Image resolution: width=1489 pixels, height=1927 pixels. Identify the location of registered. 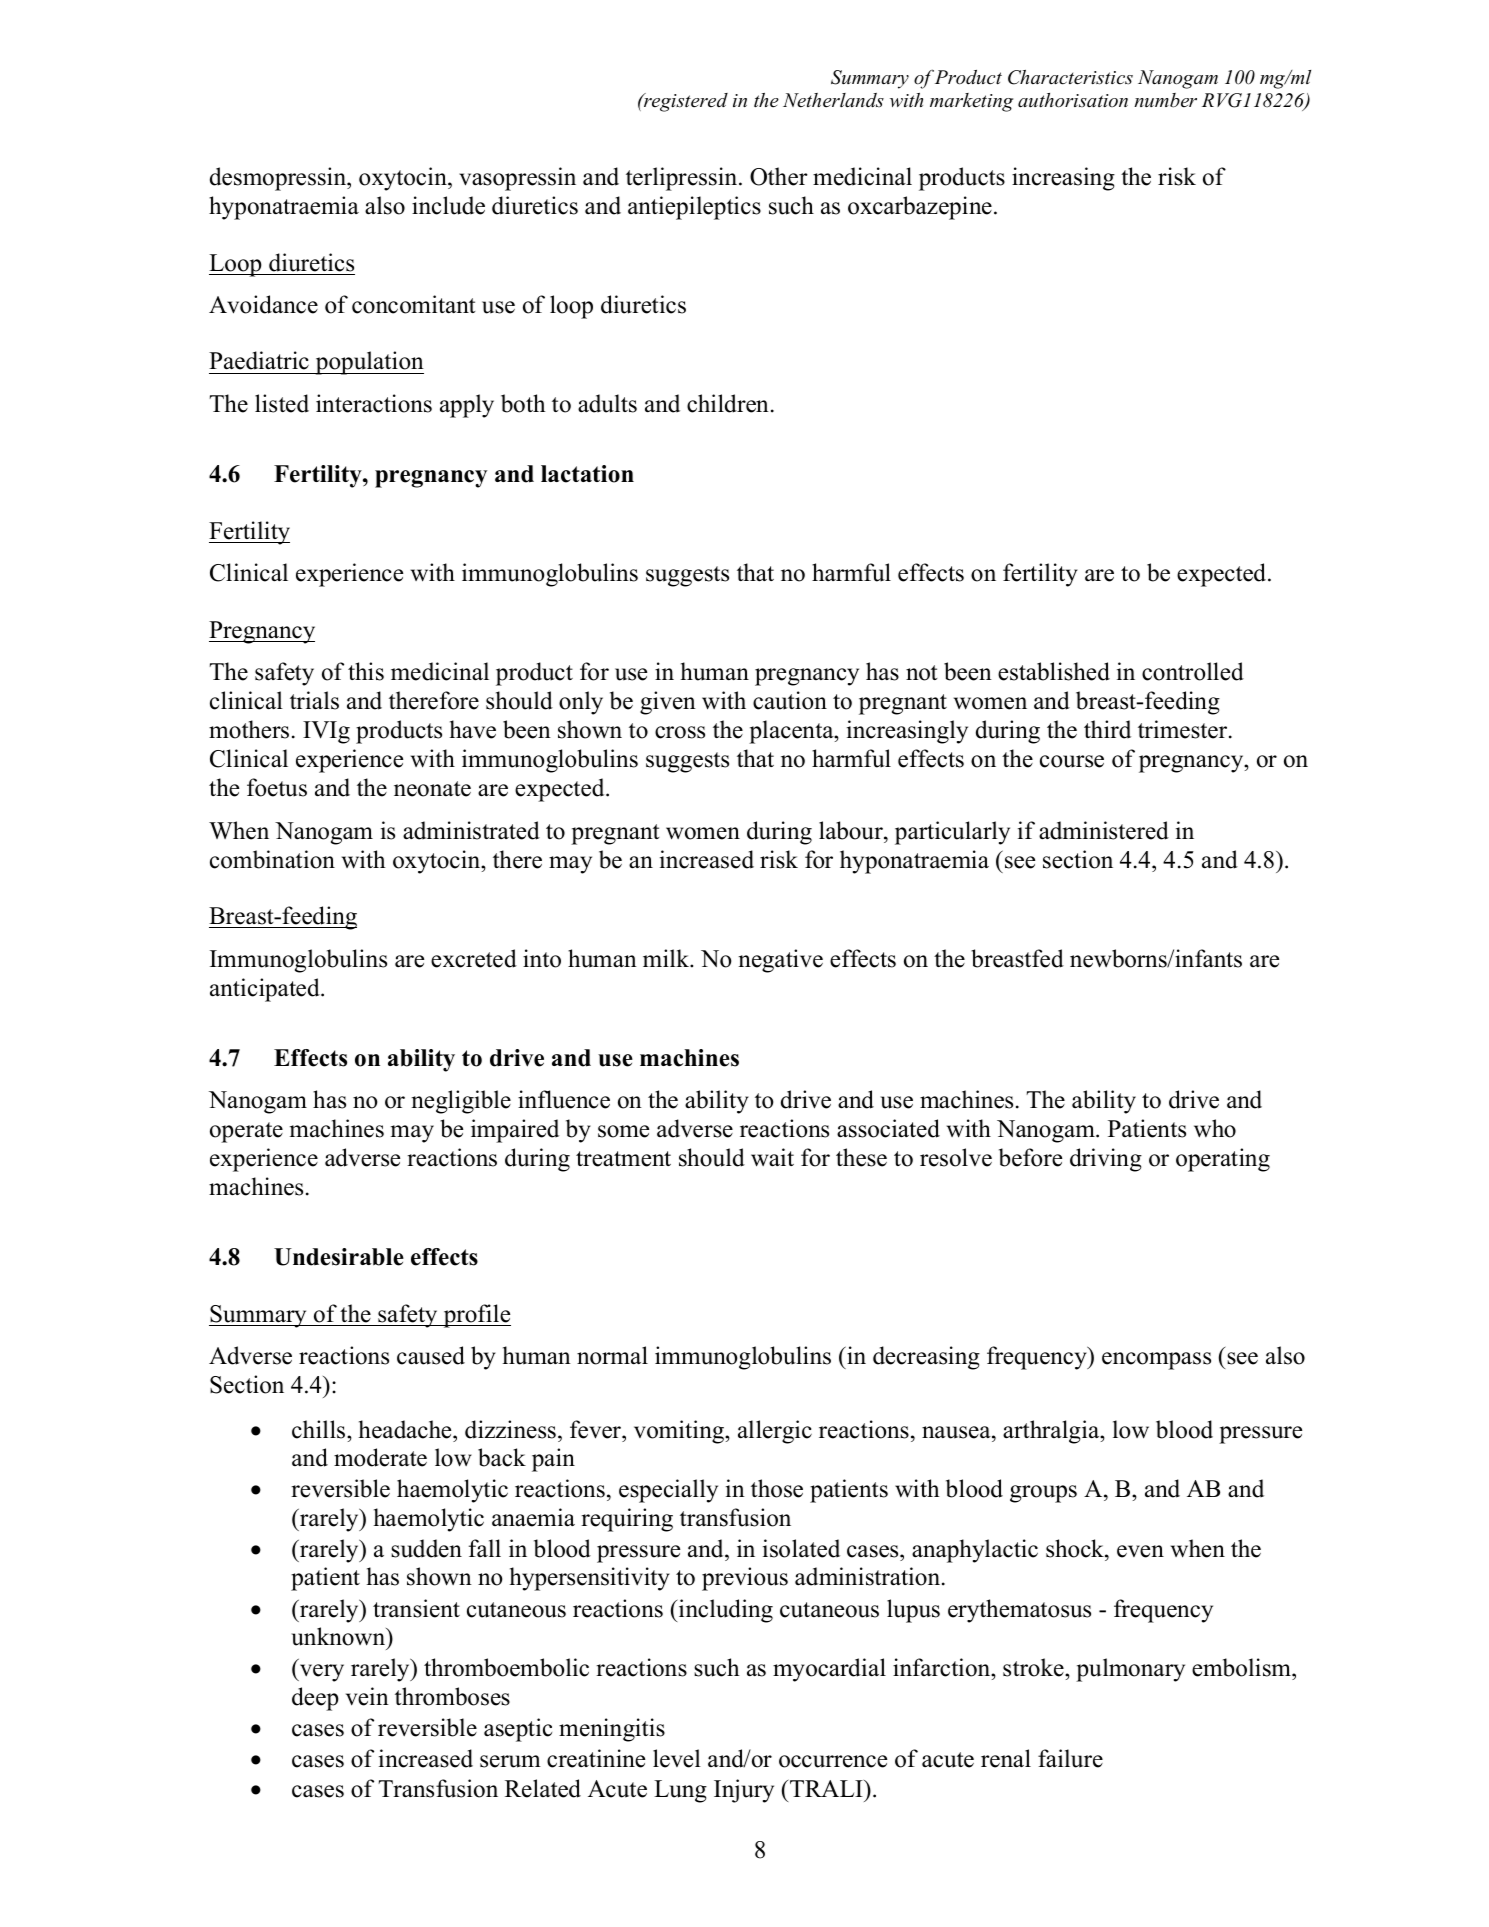
(685, 102).
